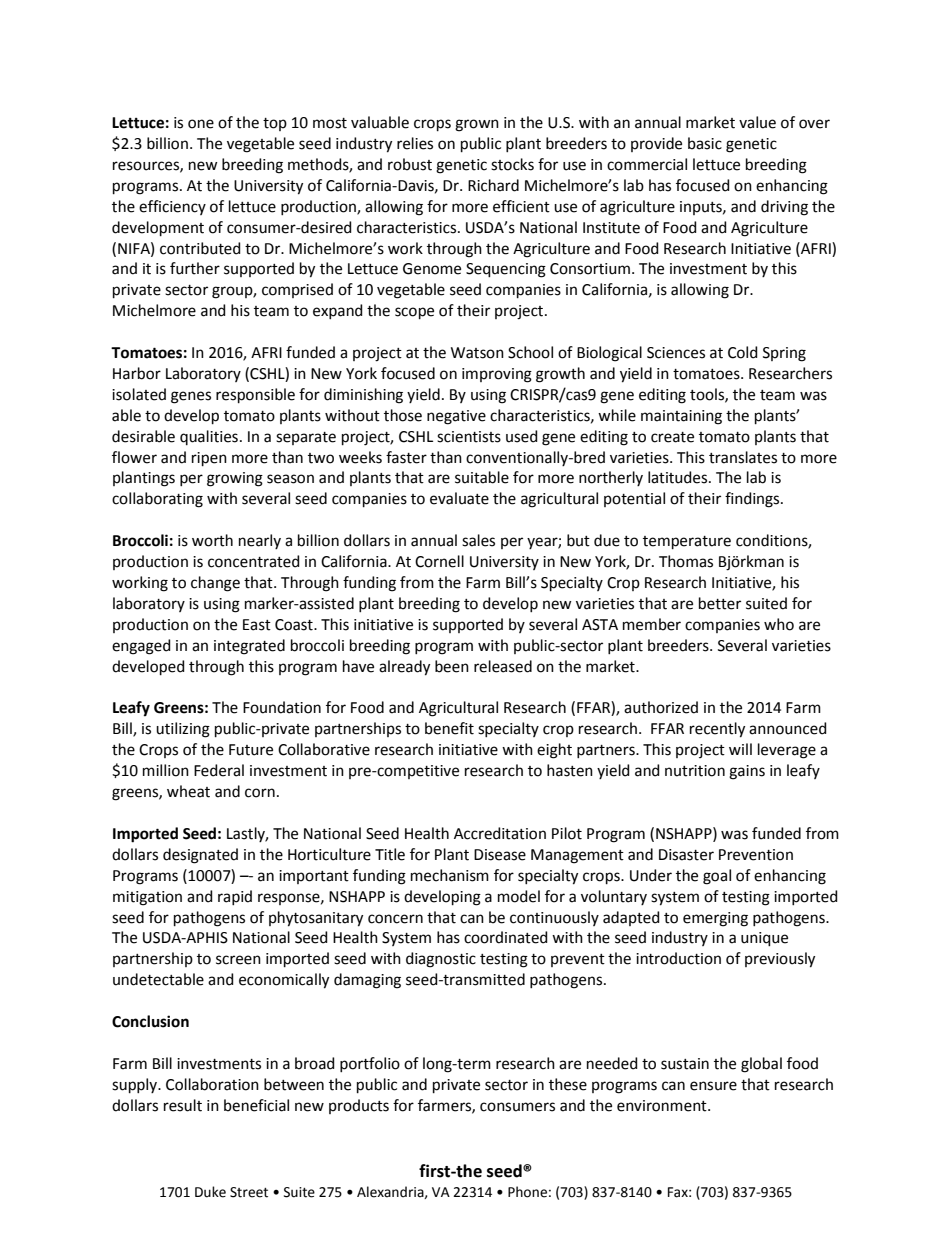 The height and width of the image is (1233, 952). What do you see at coordinates (235, 897) in the image?
I see `rapid` at bounding box center [235, 897].
